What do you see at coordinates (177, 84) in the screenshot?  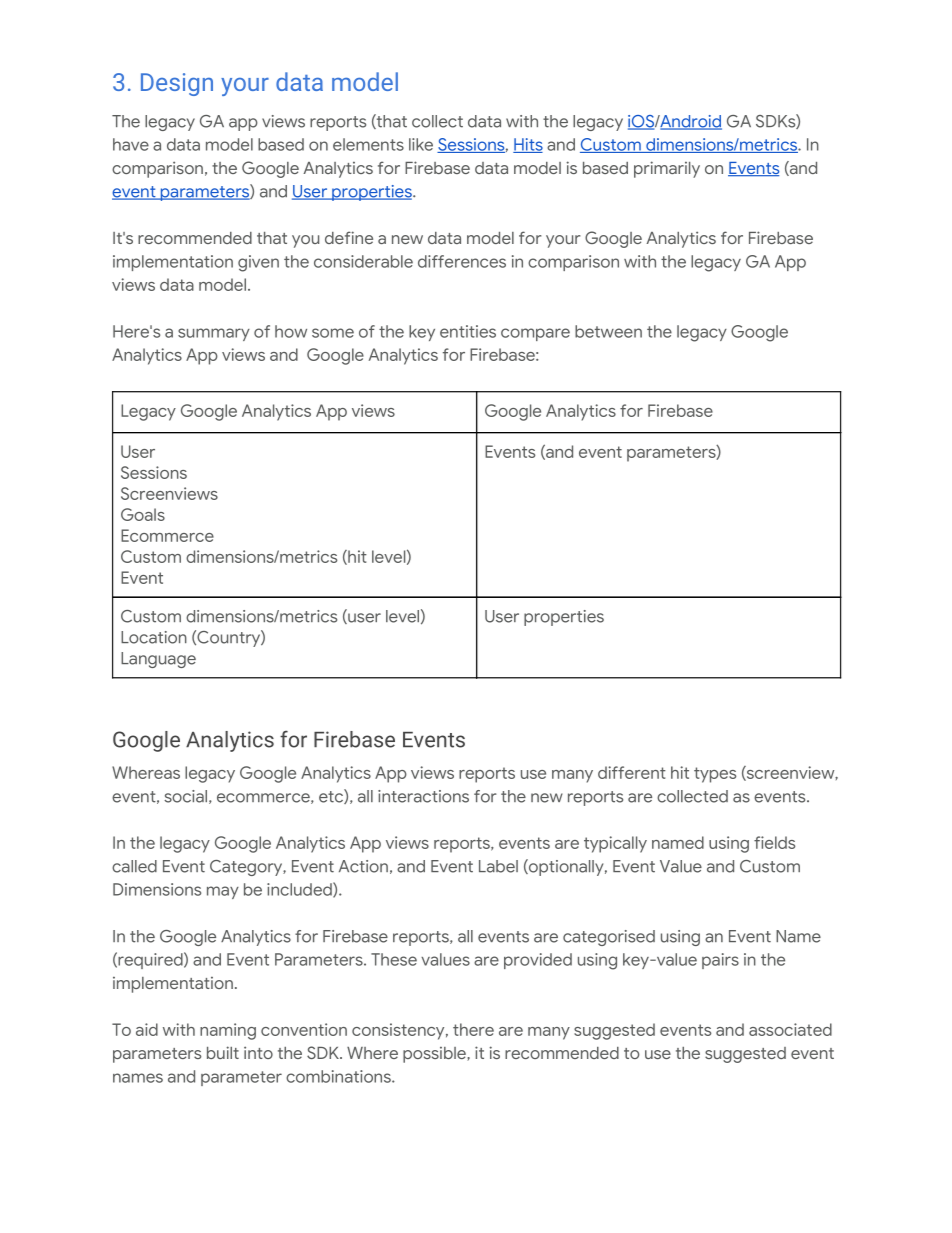 I see `Design` at bounding box center [177, 84].
